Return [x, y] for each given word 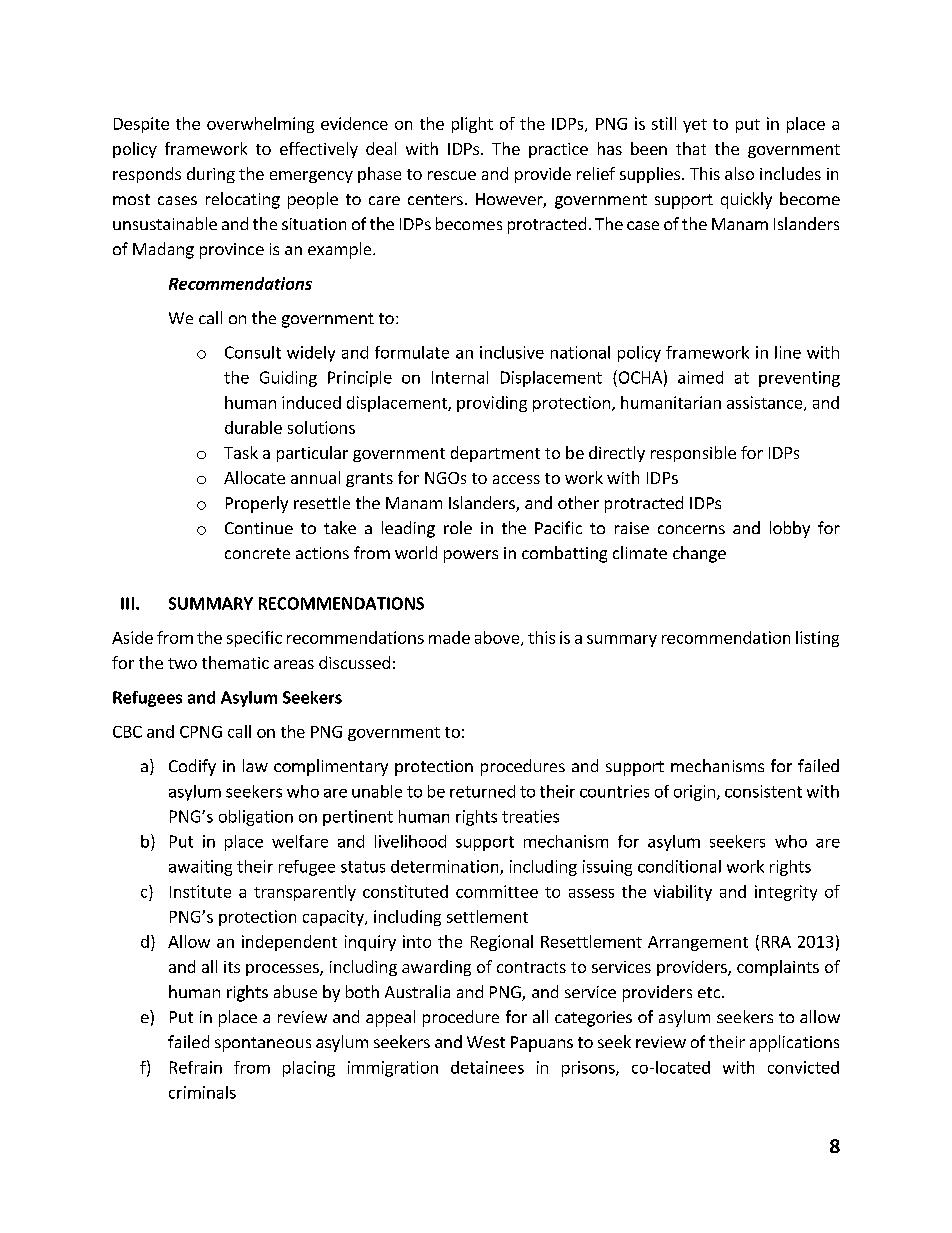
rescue [452, 175]
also [739, 173]
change [699, 554]
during [211, 175]
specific [254, 639]
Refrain [196, 1067]
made [449, 637]
